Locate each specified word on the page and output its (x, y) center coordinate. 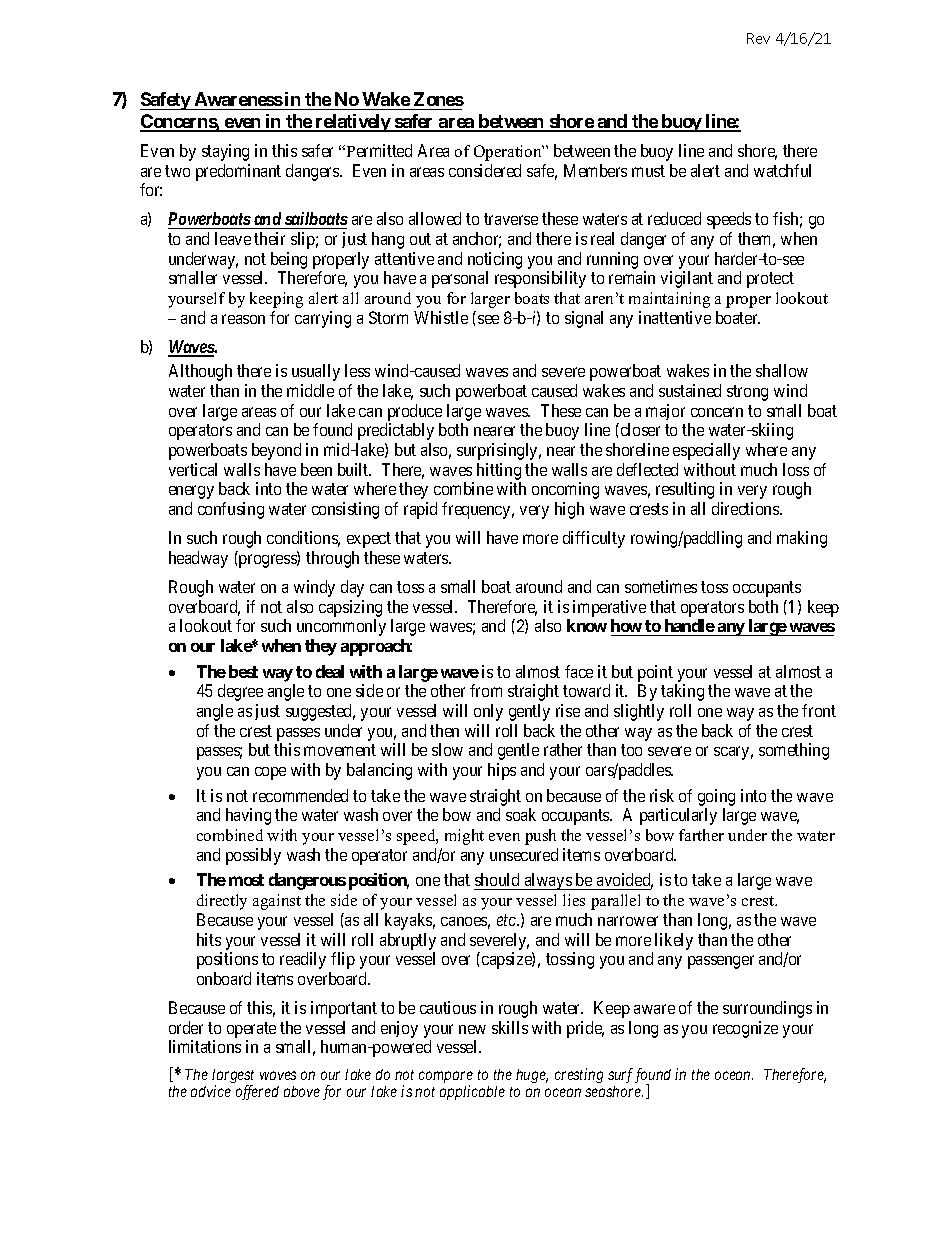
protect (770, 280)
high (569, 510)
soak (521, 814)
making (802, 539)
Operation (509, 153)
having (248, 816)
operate (251, 1030)
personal (460, 279)
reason (243, 319)
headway (198, 559)
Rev (758, 38)
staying (225, 152)
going (716, 799)
